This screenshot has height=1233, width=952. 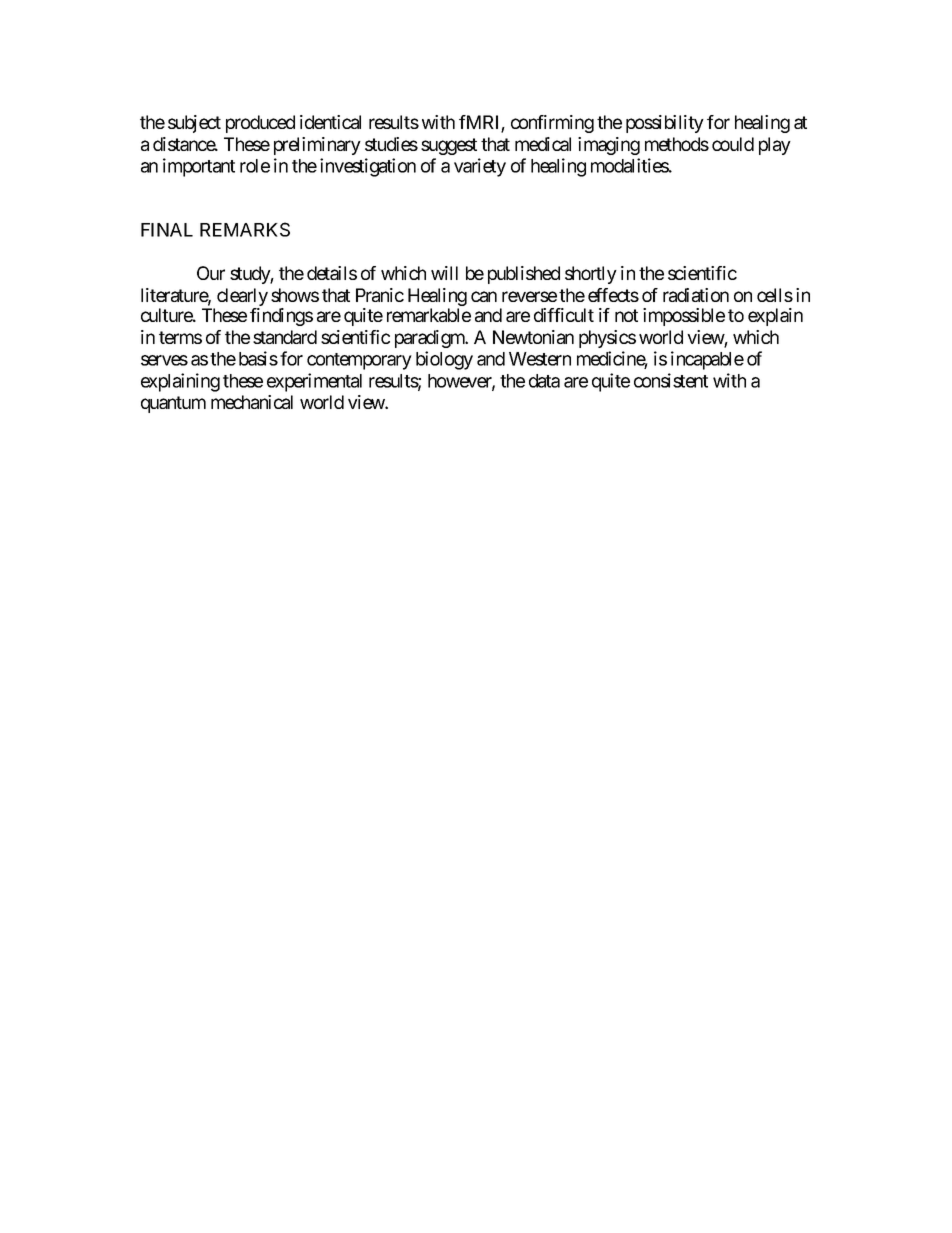 What do you see at coordinates (665, 124) in the screenshot?
I see `possibility` at bounding box center [665, 124].
